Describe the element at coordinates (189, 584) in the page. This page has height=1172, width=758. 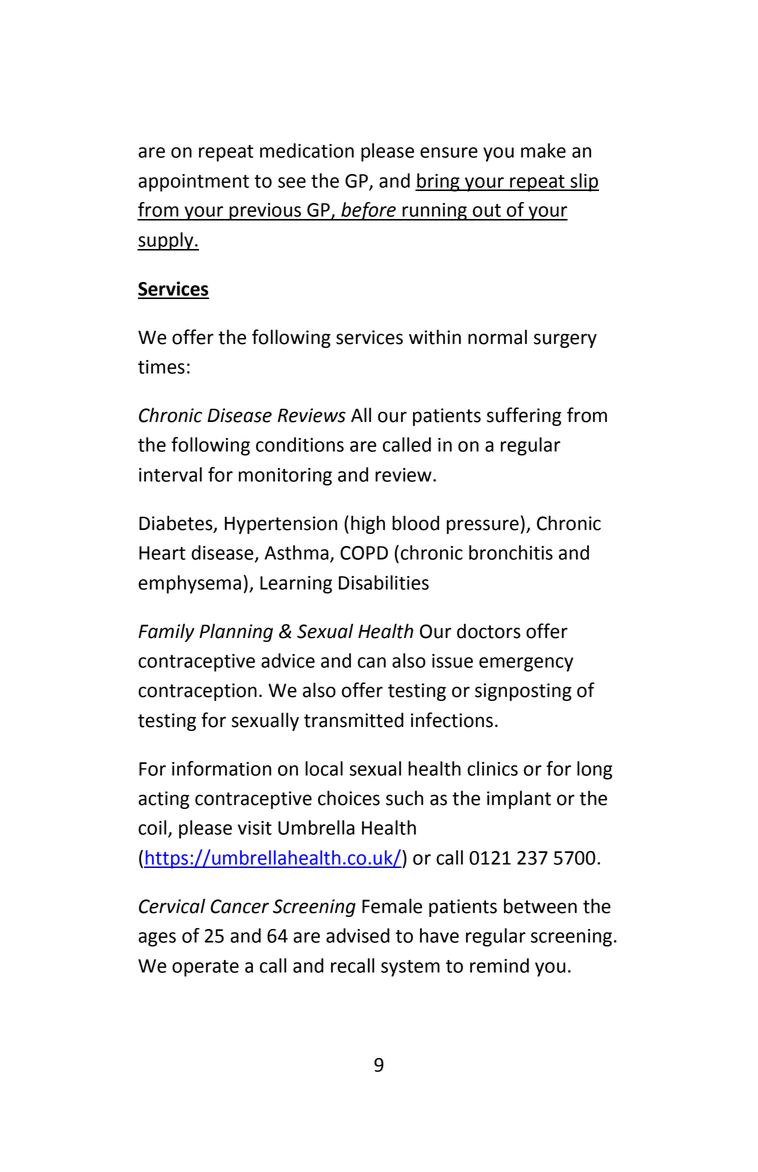
I see `emphysema` at that location.
